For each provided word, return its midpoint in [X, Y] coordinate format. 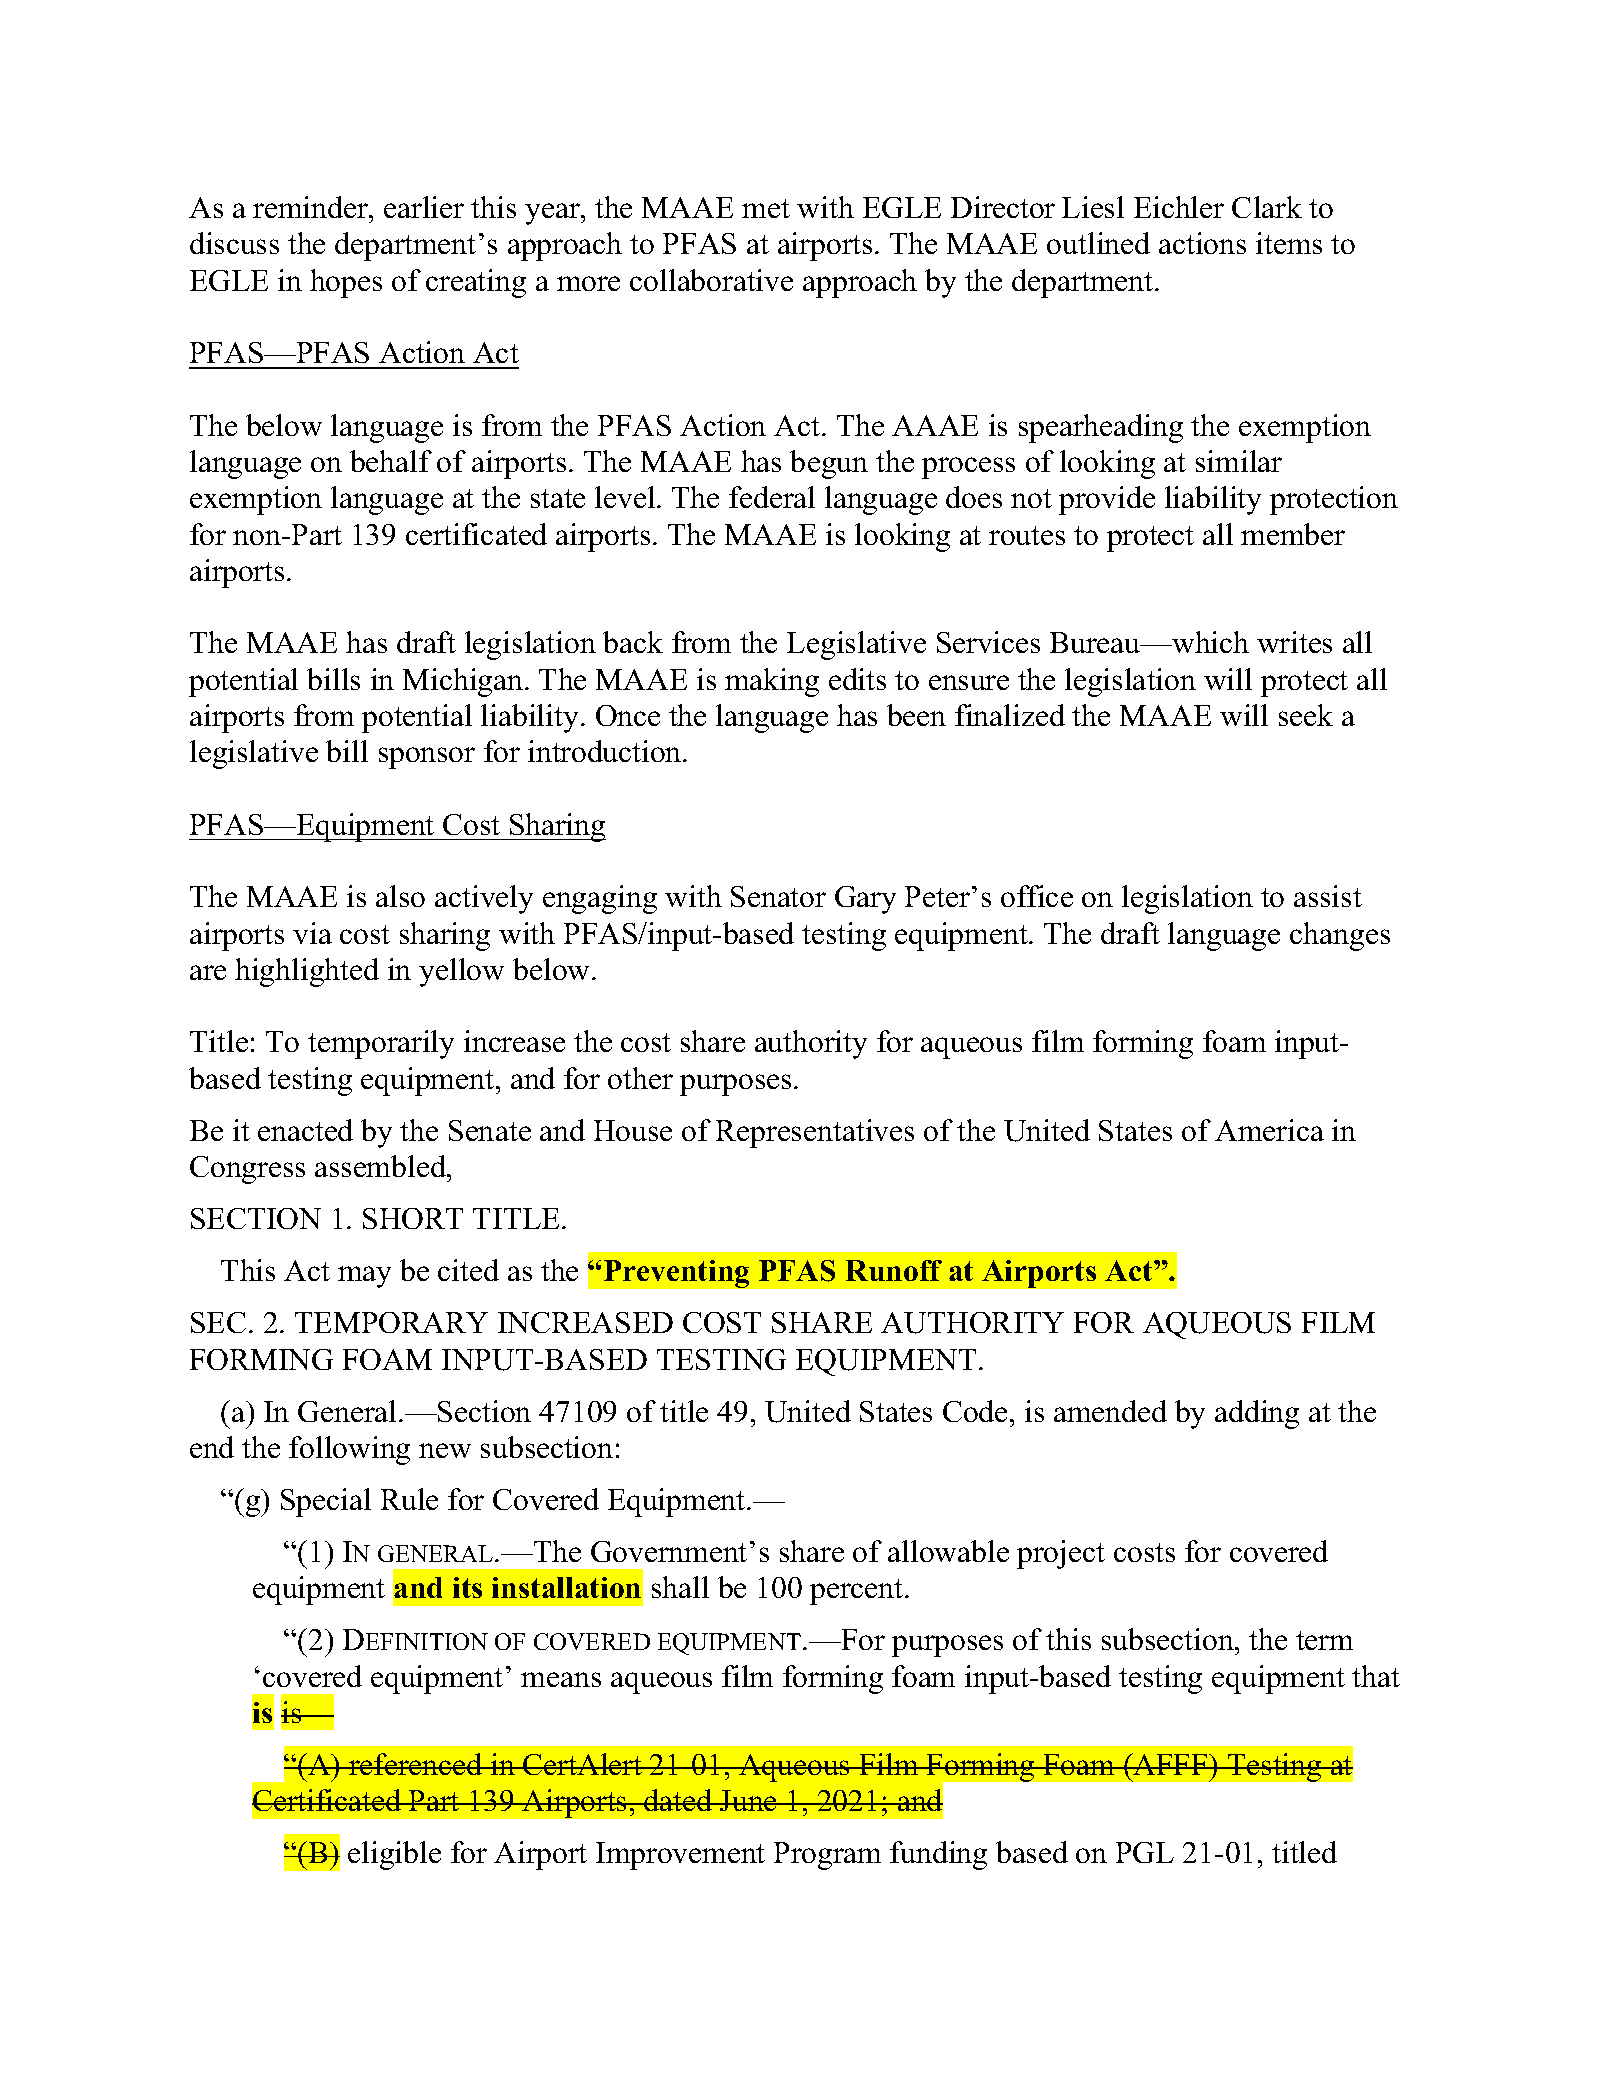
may [364, 1277]
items [1289, 243]
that [1376, 1676]
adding [1257, 1414]
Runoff [894, 1270]
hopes [346, 283]
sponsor [427, 758]
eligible [394, 1855]
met [766, 208]
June [748, 1800]
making [772, 682]
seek [1306, 715]
